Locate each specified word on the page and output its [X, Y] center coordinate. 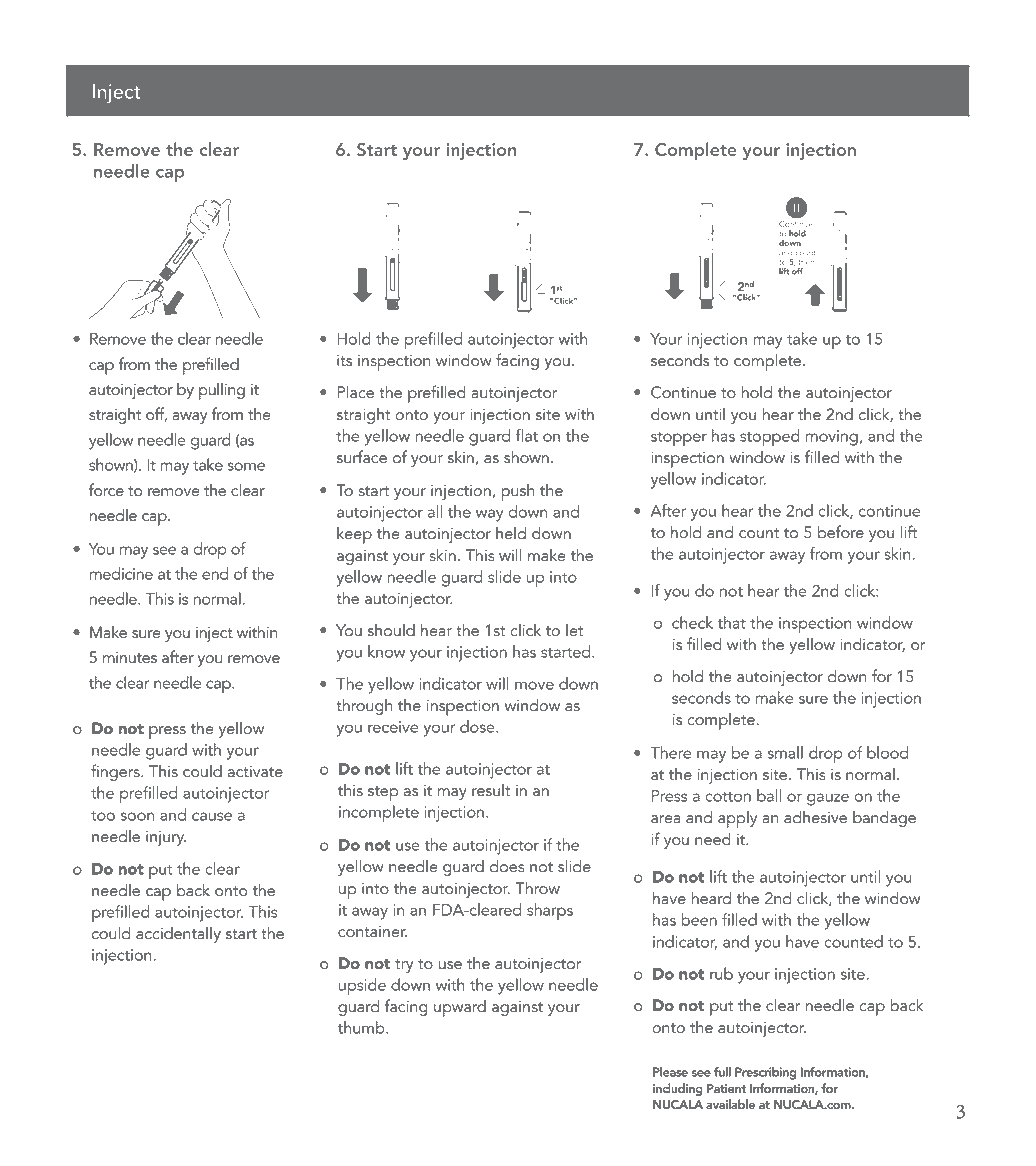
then [806, 262]
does [507, 866]
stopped [770, 437]
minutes [130, 658]
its [344, 361]
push [517, 492]
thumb [362, 1027]
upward [460, 1008]
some [246, 466]
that [732, 622]
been [699, 919]
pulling [222, 391]
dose [478, 726]
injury [166, 838]
